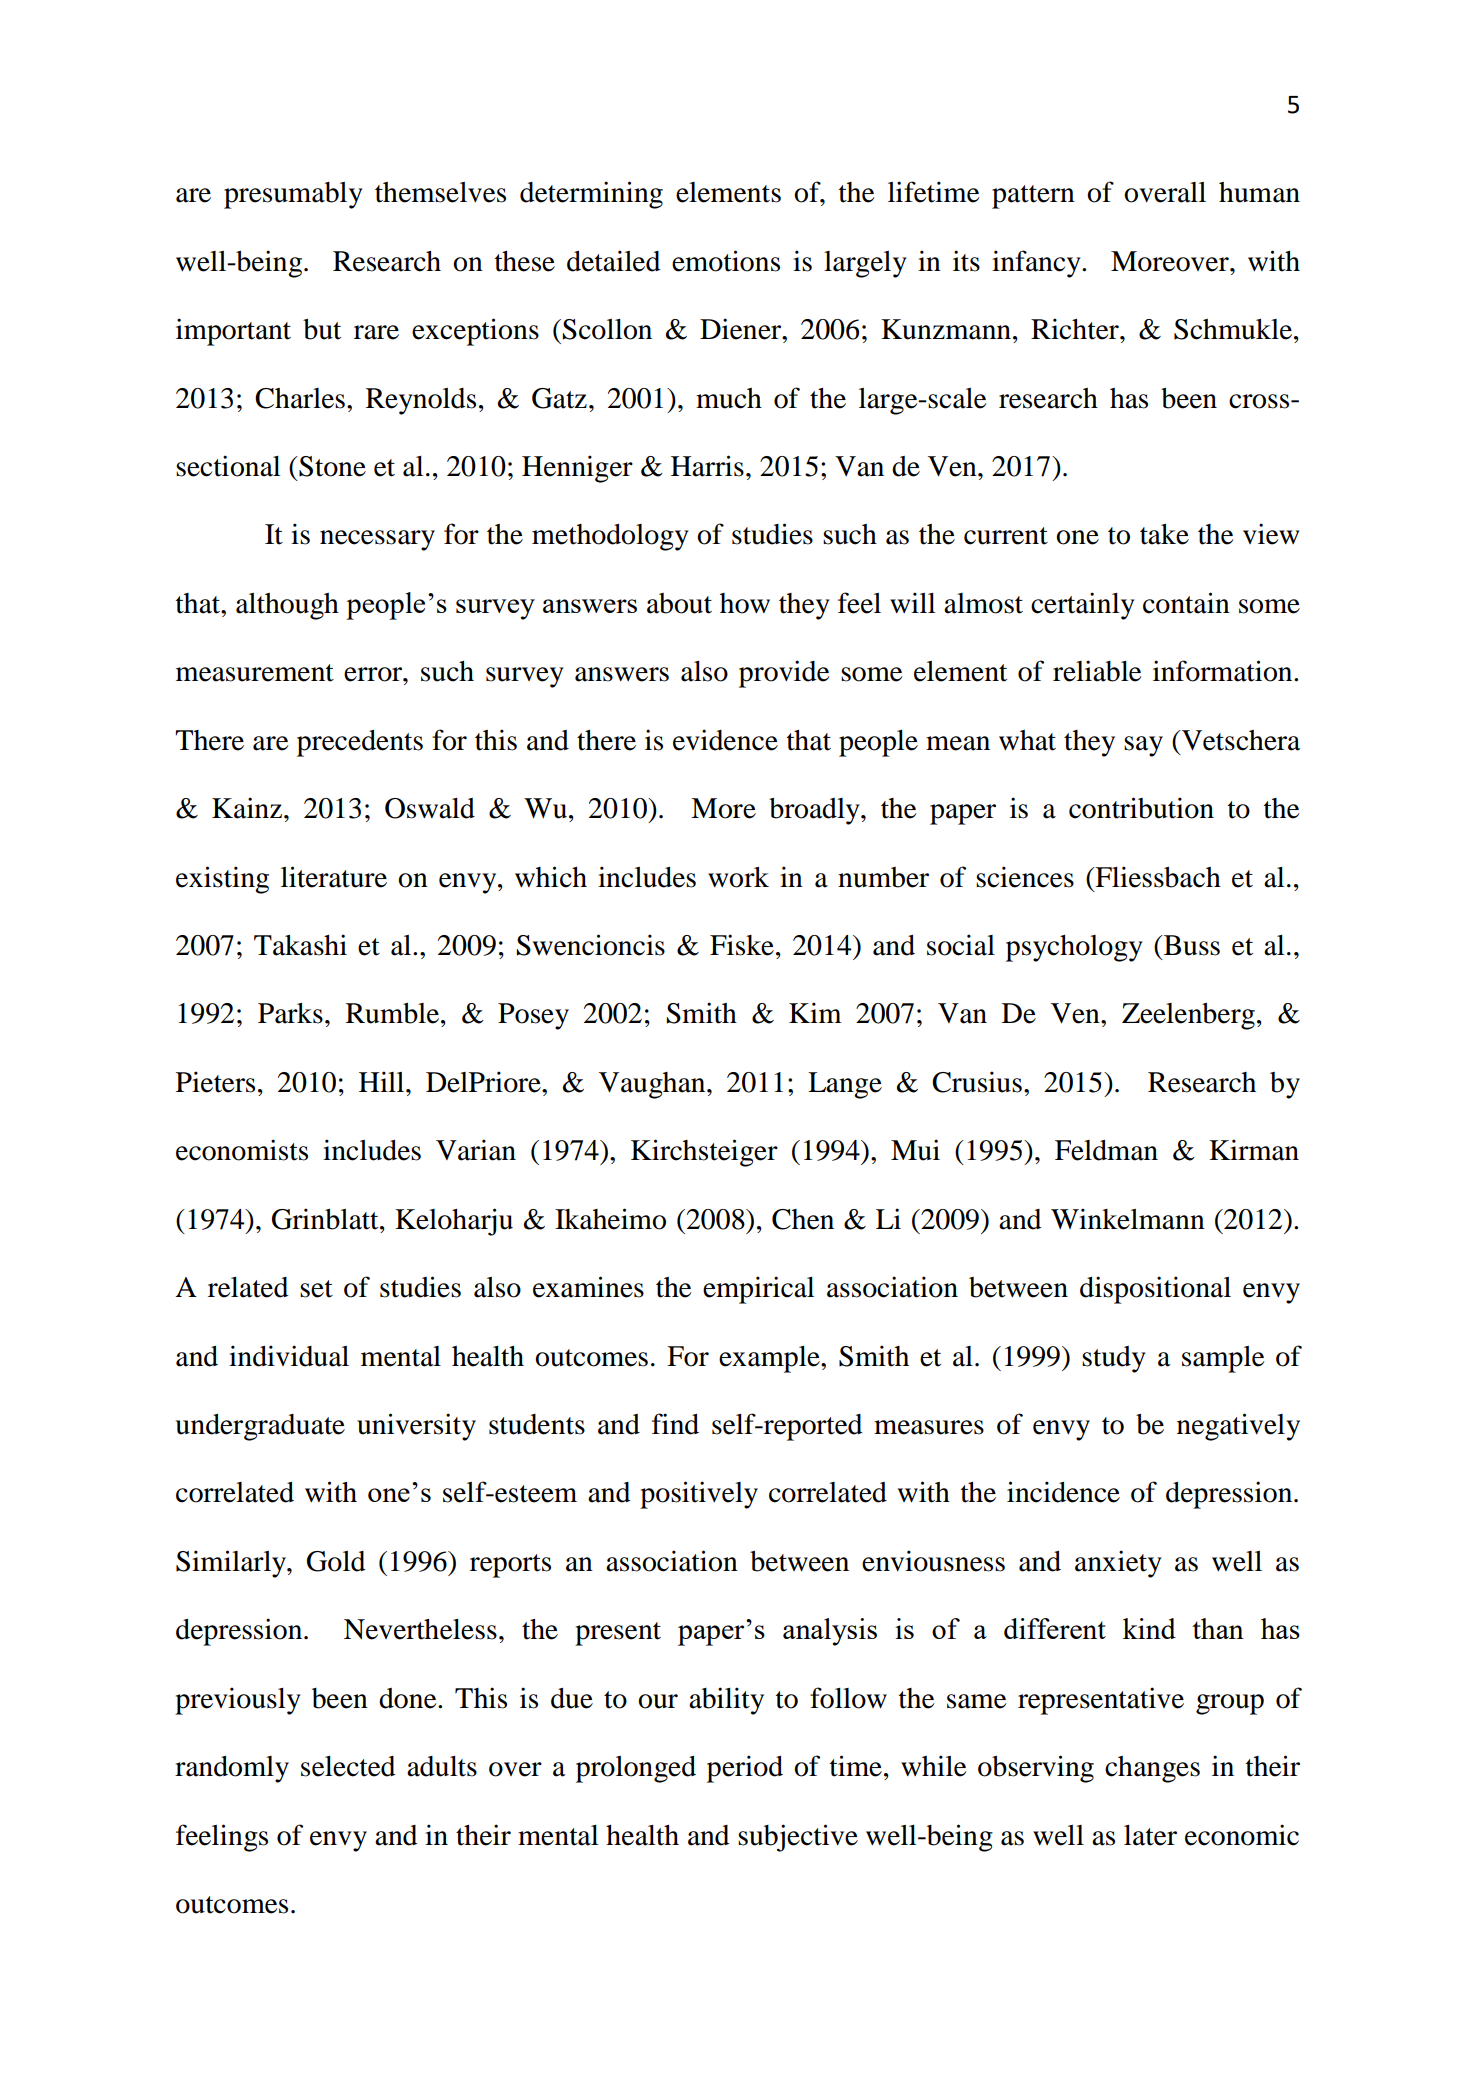 Image resolution: width=1476 pixels, height=2087 pixels. What do you see at coordinates (293, 195) in the image?
I see `presumably` at bounding box center [293, 195].
